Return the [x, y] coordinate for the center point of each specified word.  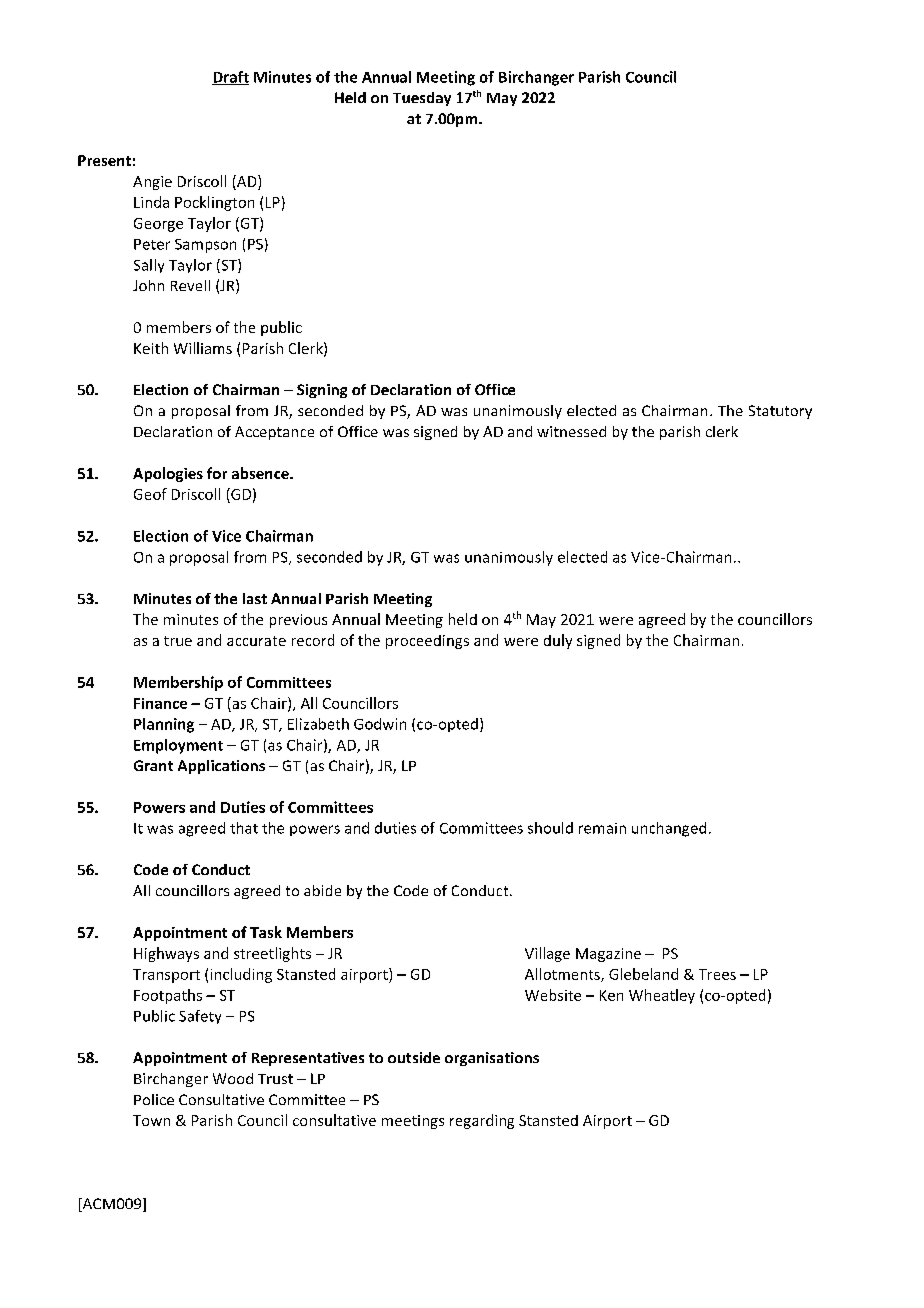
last [255, 598]
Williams [203, 348]
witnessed [571, 431]
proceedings [427, 642]
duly [558, 641]
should [550, 828]
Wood [233, 1078]
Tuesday [422, 99]
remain [602, 828]
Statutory [780, 412]
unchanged [669, 829]
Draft [230, 78]
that [244, 828]
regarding [482, 1121]
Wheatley [662, 996]
